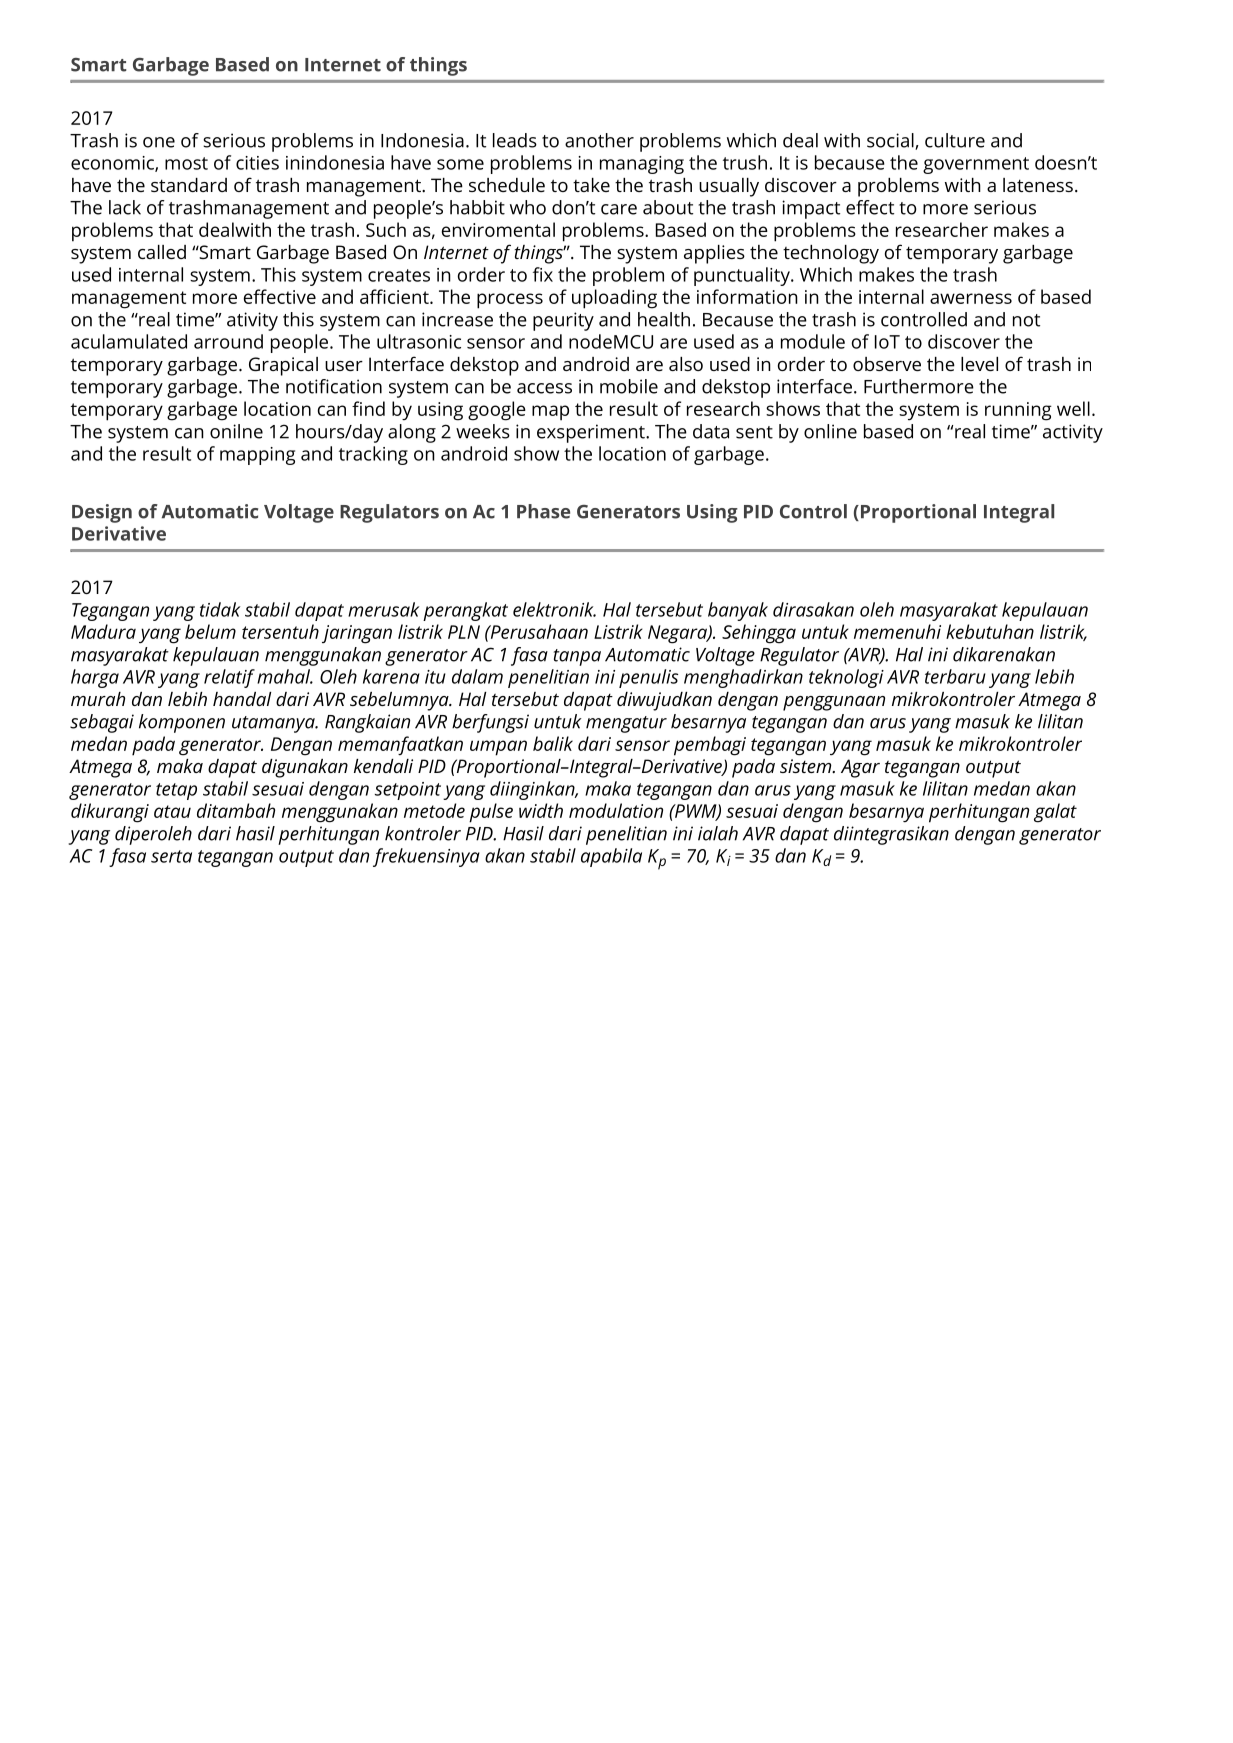 The image size is (1233, 1743). I want to click on atau, so click(172, 811).
